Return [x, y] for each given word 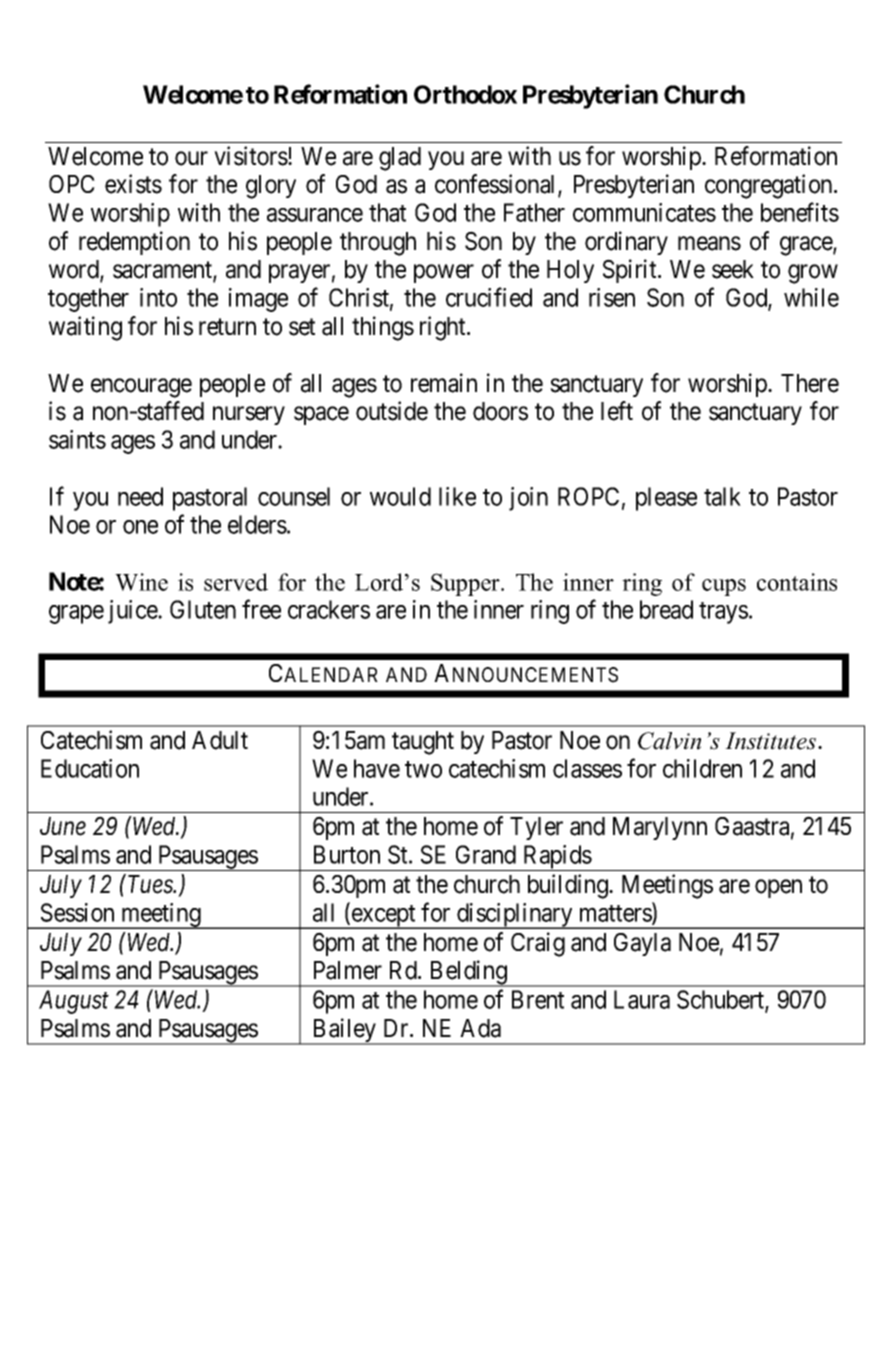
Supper [466, 584]
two [423, 769]
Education [90, 768]
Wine [141, 582]
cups [724, 587]
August [74, 1002]
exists [133, 184]
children [702, 768]
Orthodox [465, 94]
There [810, 383]
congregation [770, 186]
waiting [85, 328]
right [444, 328]
